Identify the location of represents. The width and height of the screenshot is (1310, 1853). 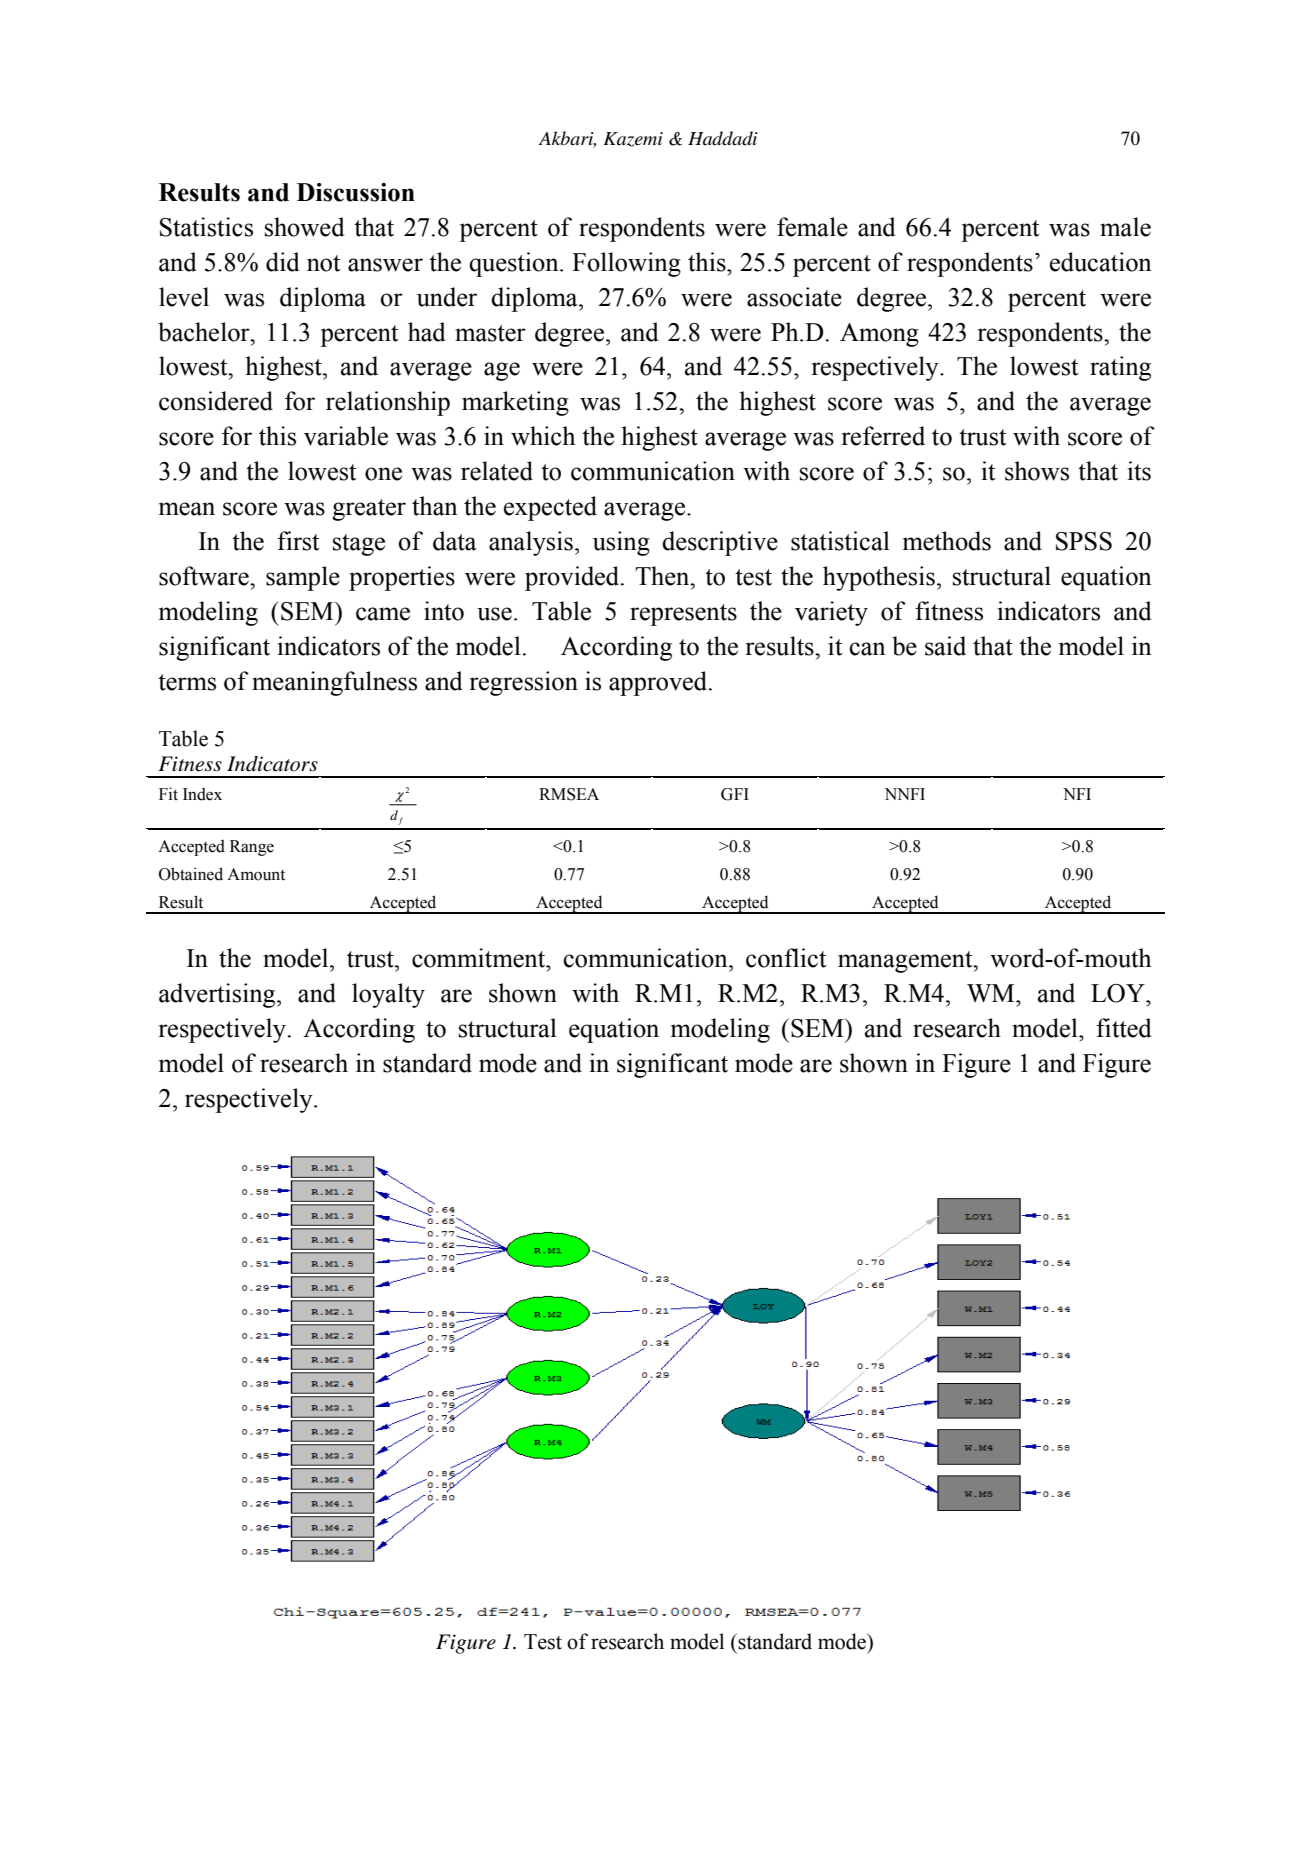
(683, 615).
